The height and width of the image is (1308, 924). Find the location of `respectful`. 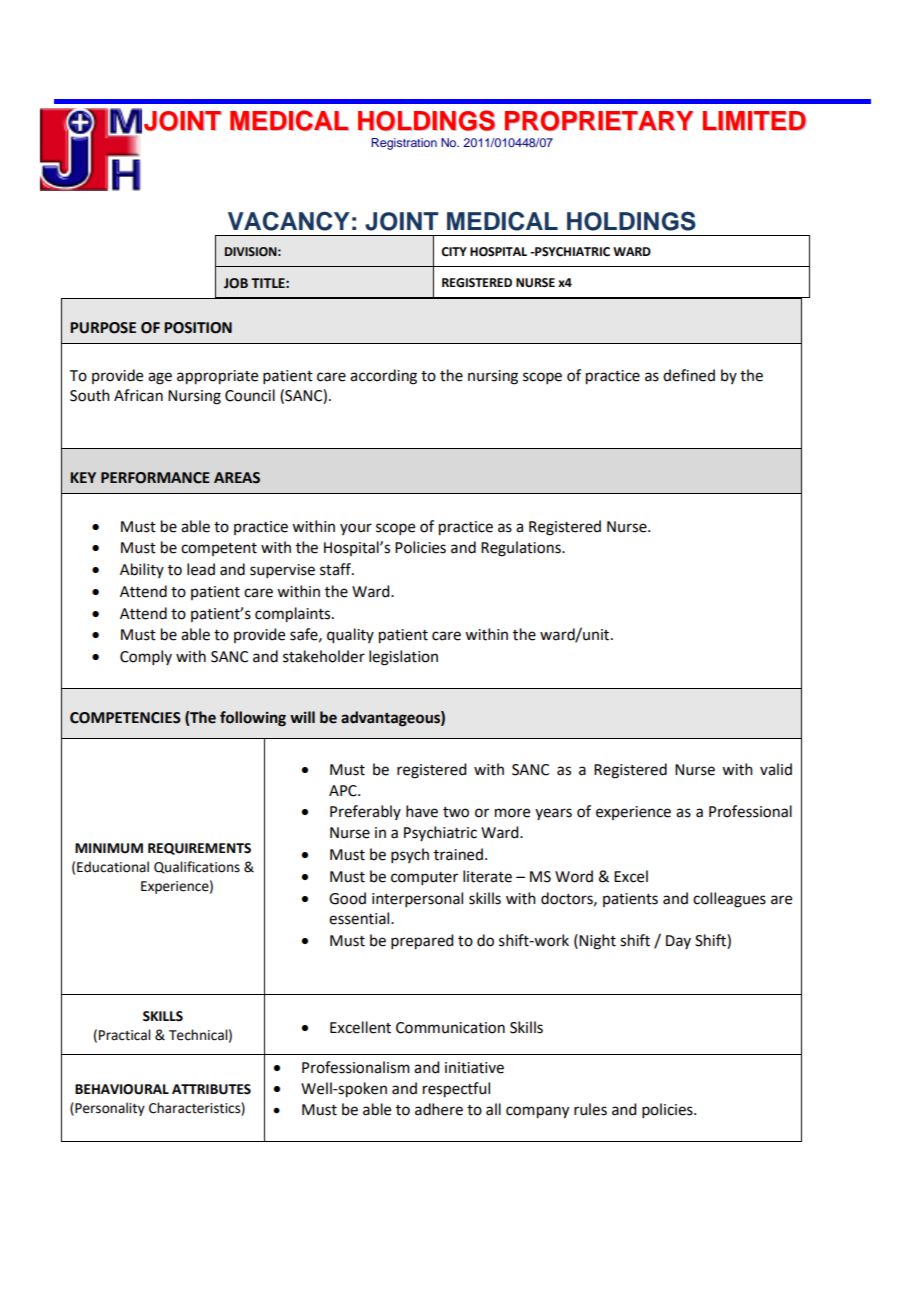

respectful is located at coordinates (456, 1090).
